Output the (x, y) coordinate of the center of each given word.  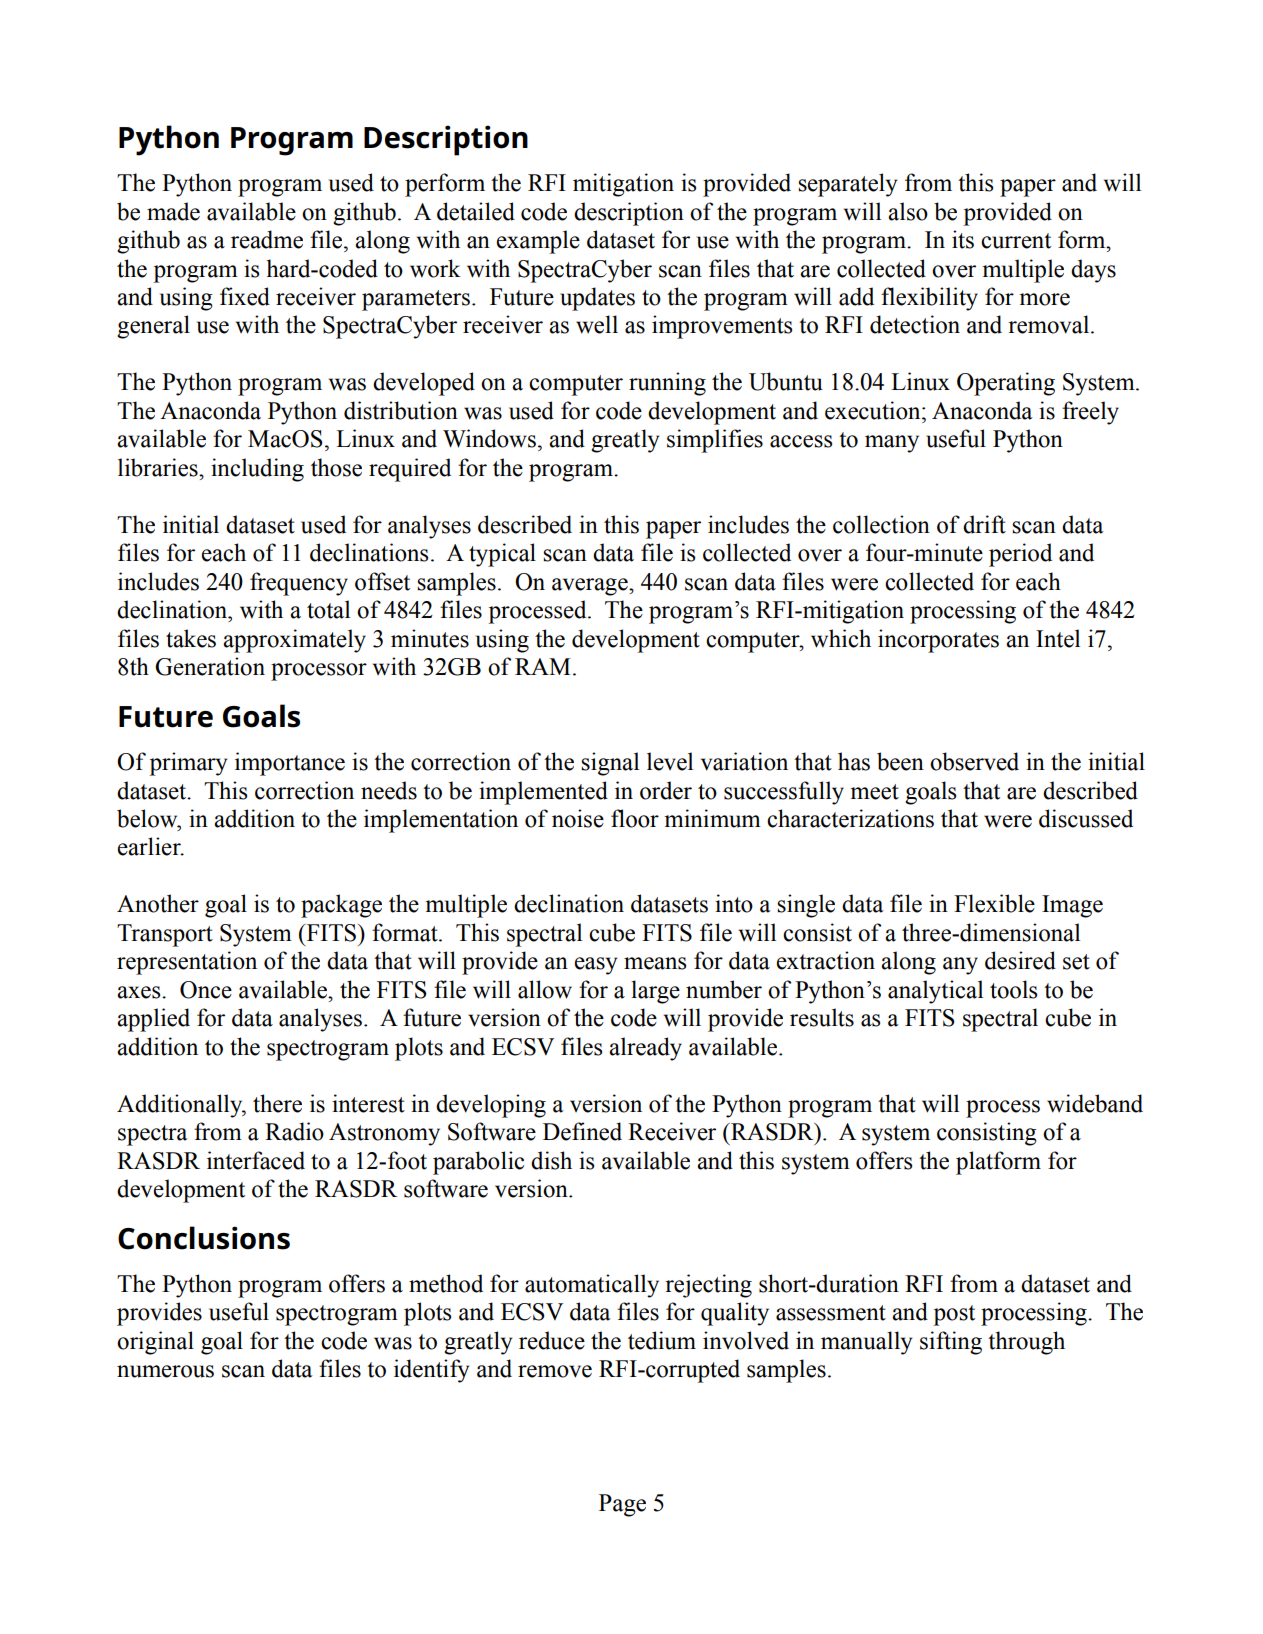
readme (267, 239)
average (591, 587)
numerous (165, 1371)
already (645, 1049)
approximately (294, 641)
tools (1013, 989)
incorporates (938, 641)
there (277, 1103)
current (1016, 241)
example (538, 242)
